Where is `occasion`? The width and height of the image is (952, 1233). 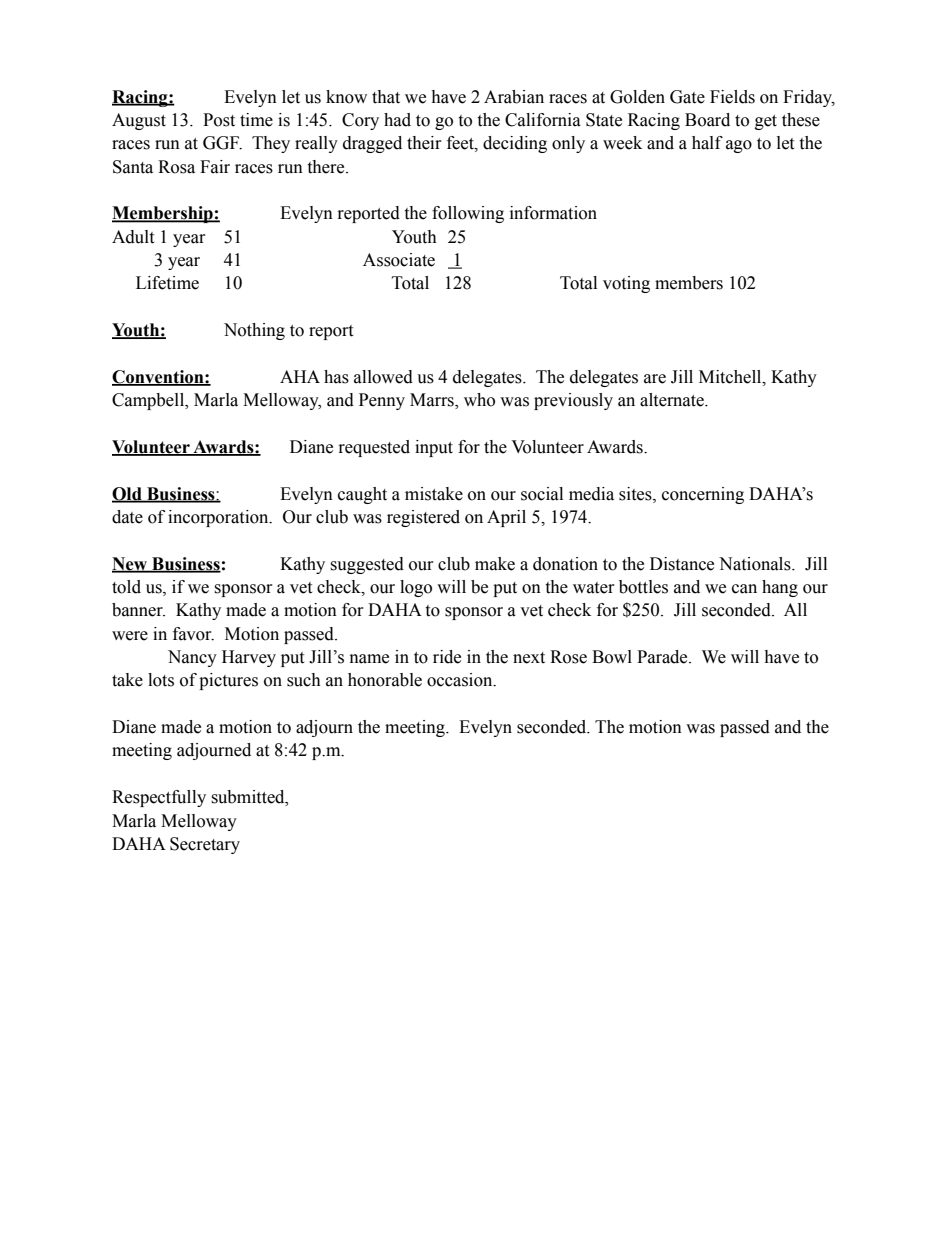
occasion is located at coordinates (461, 680).
